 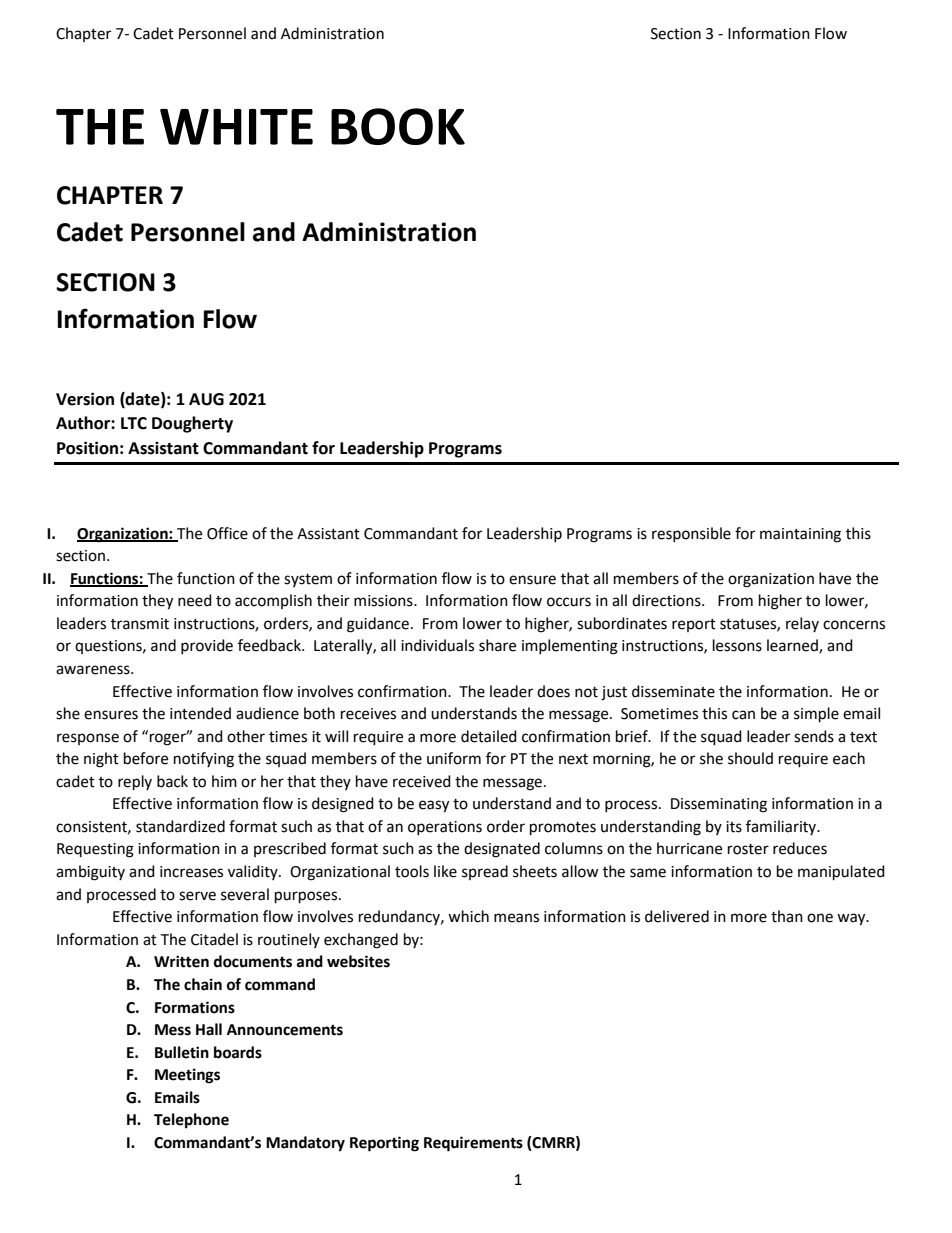 What do you see at coordinates (398, 126) in the document?
I see `BOOK` at bounding box center [398, 126].
